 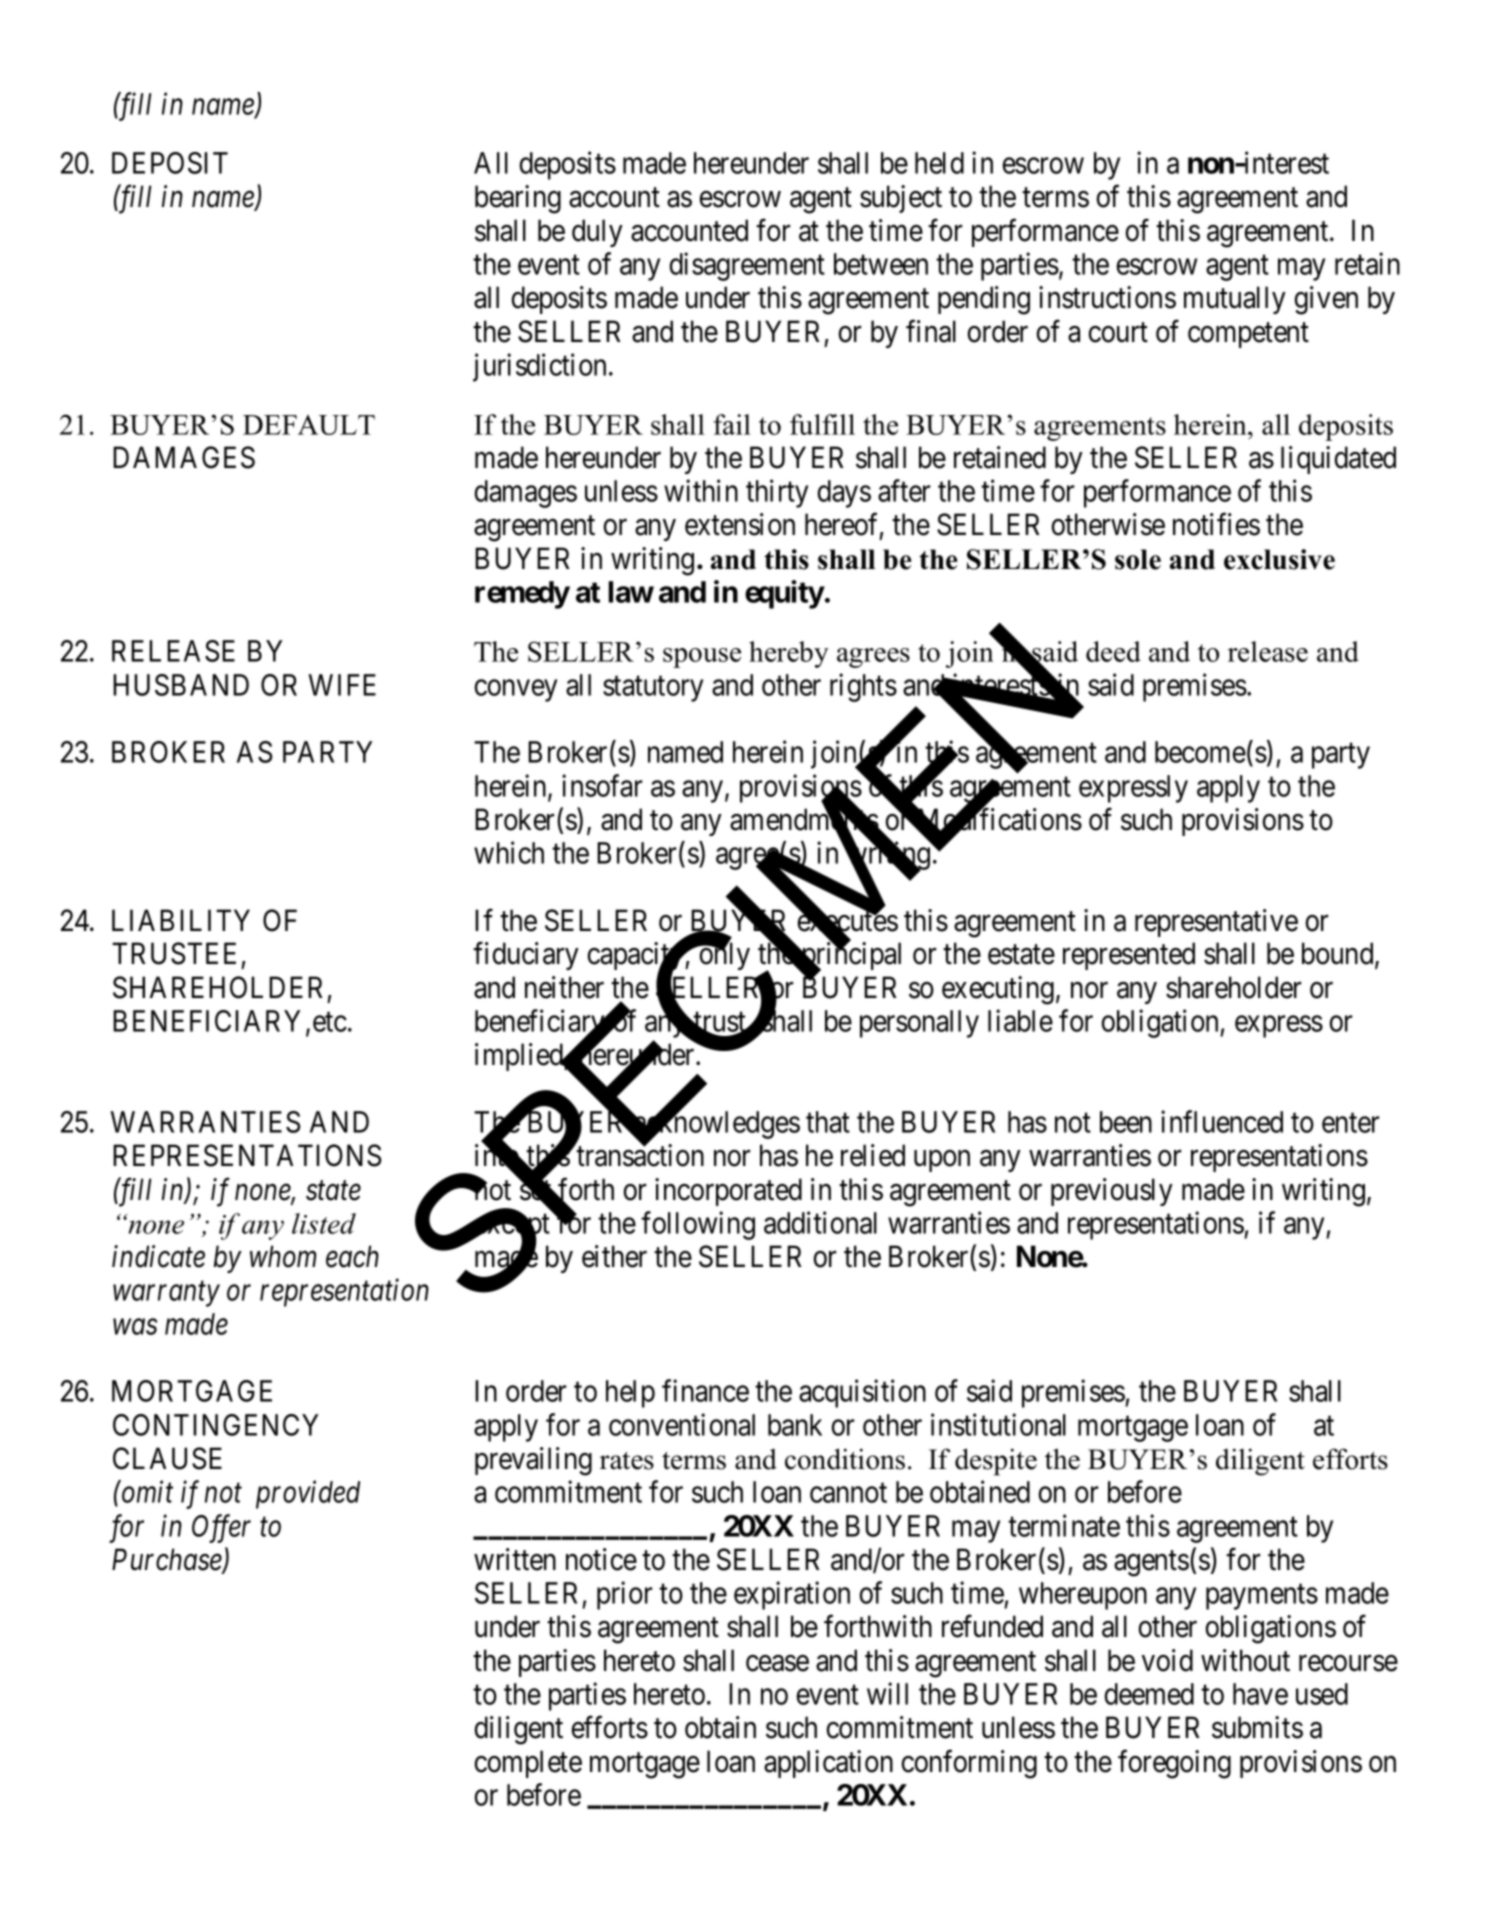 I want to click on duly, so click(x=597, y=233).
